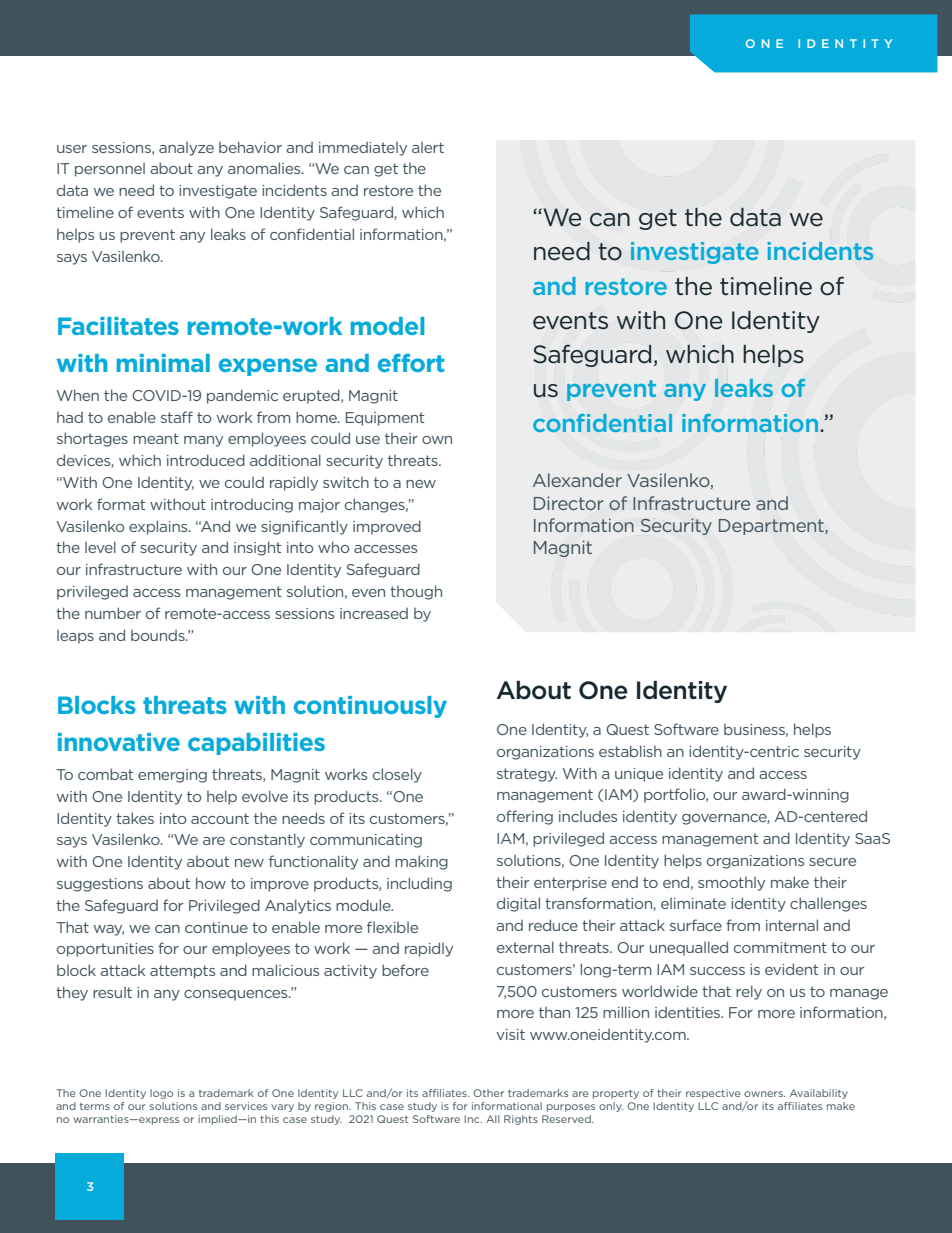 This screenshot has width=952, height=1233. I want to click on immediately, so click(363, 149).
